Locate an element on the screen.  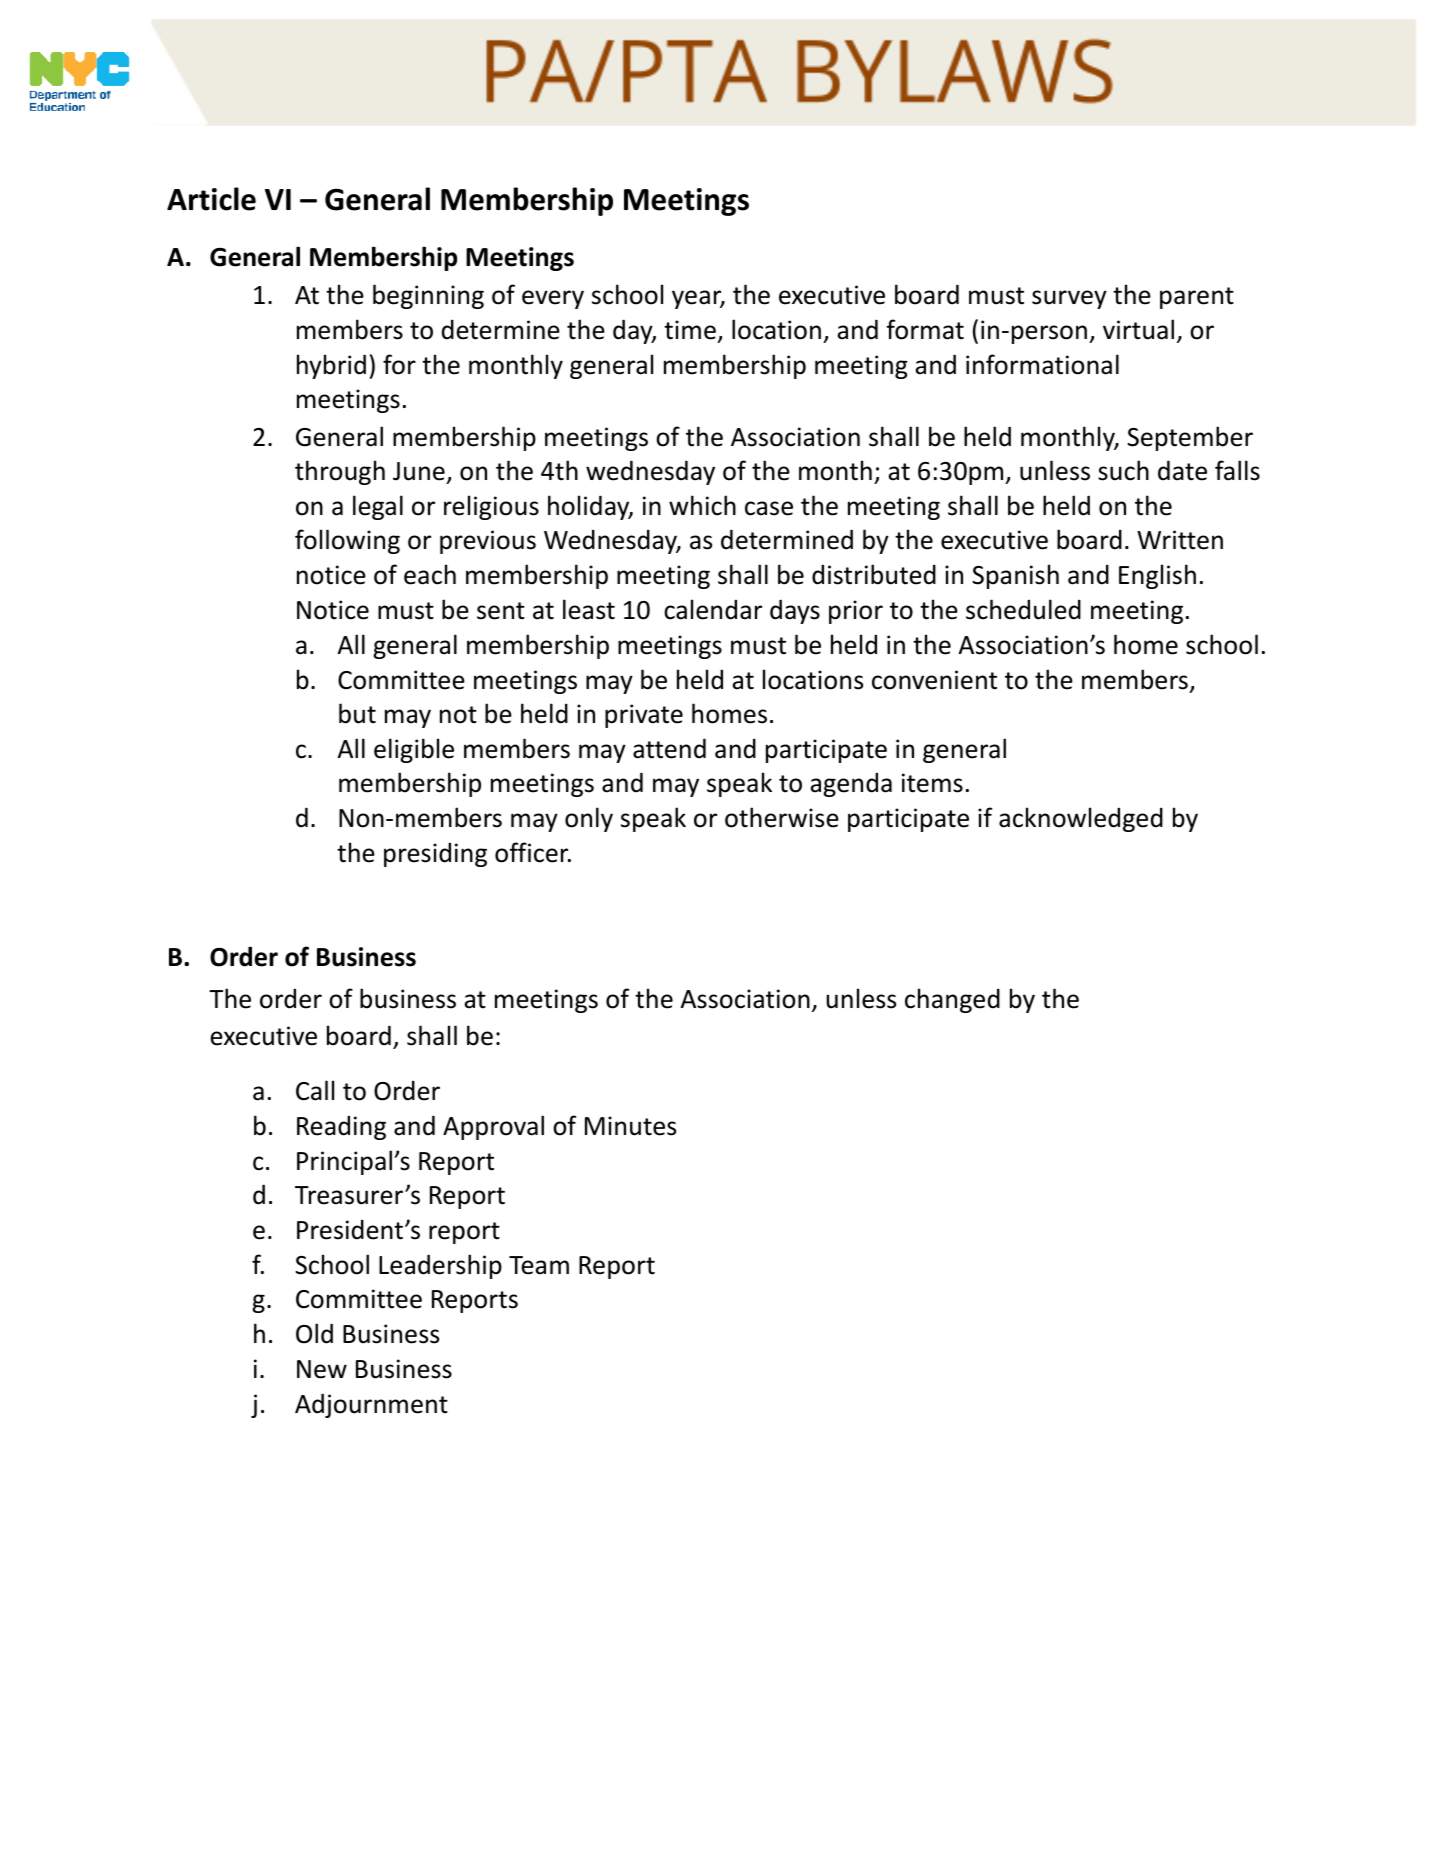
otherwise is located at coordinates (782, 817).
